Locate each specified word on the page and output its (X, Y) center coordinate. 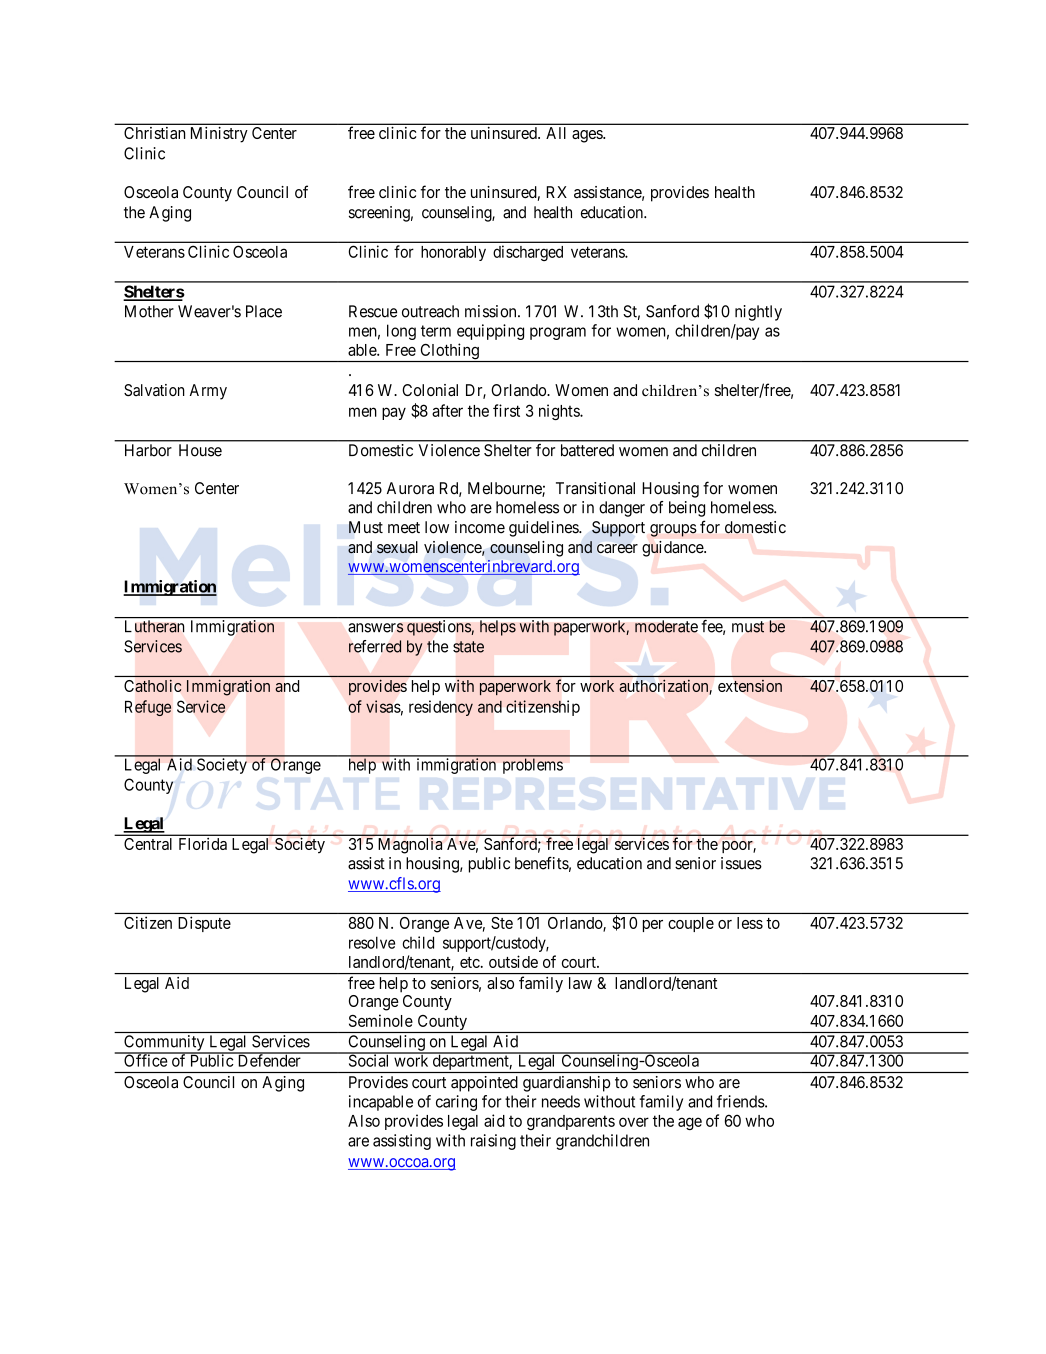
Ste (502, 923)
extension (750, 686)
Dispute (204, 924)
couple (691, 924)
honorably (453, 253)
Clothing (449, 352)
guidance (673, 549)
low (437, 527)
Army (208, 392)
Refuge (148, 708)
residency (441, 708)
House (200, 450)
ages (588, 136)
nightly (758, 313)
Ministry (219, 134)
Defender (269, 1060)
